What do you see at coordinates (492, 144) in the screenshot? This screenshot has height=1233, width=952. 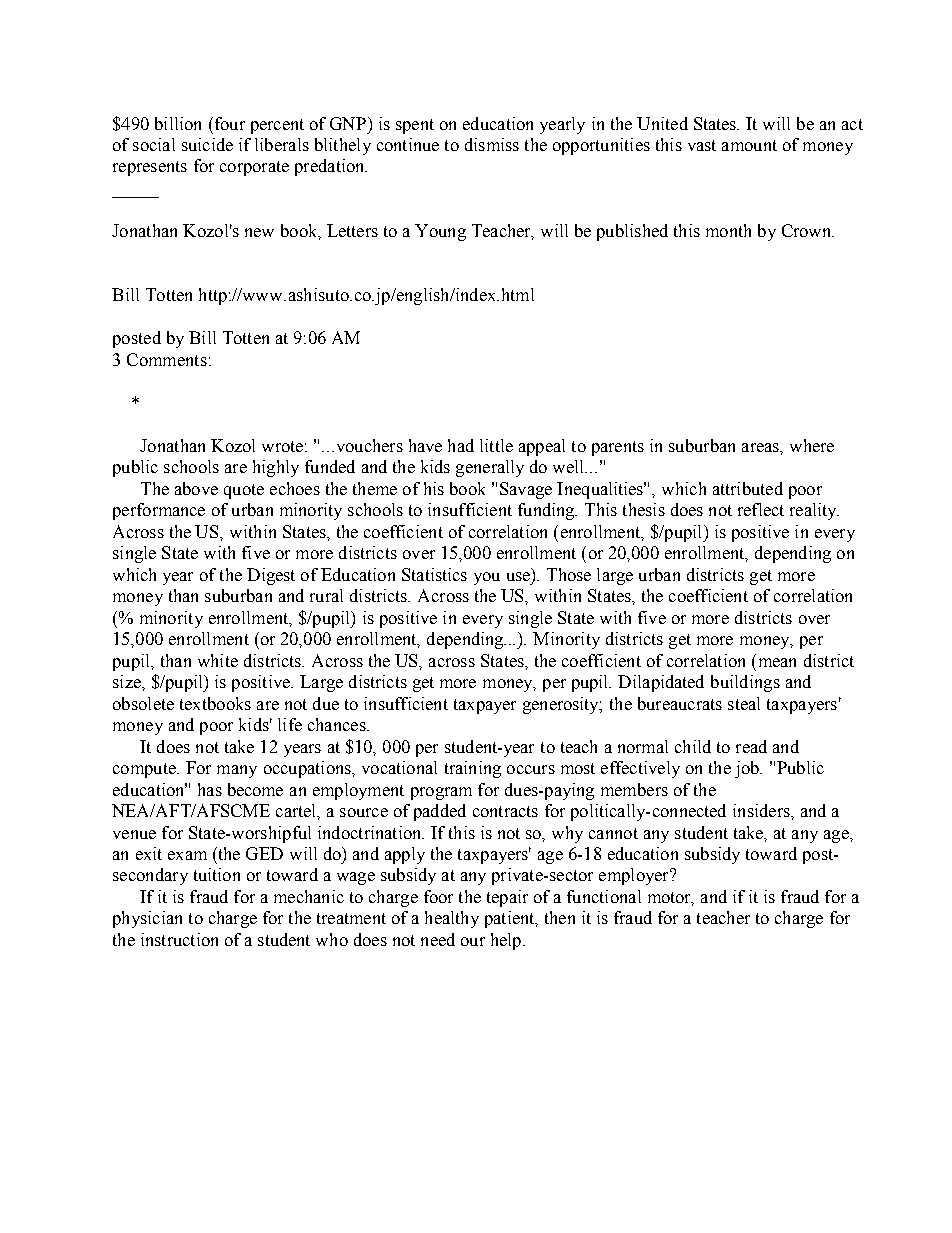 I see `dismiss` at bounding box center [492, 144].
